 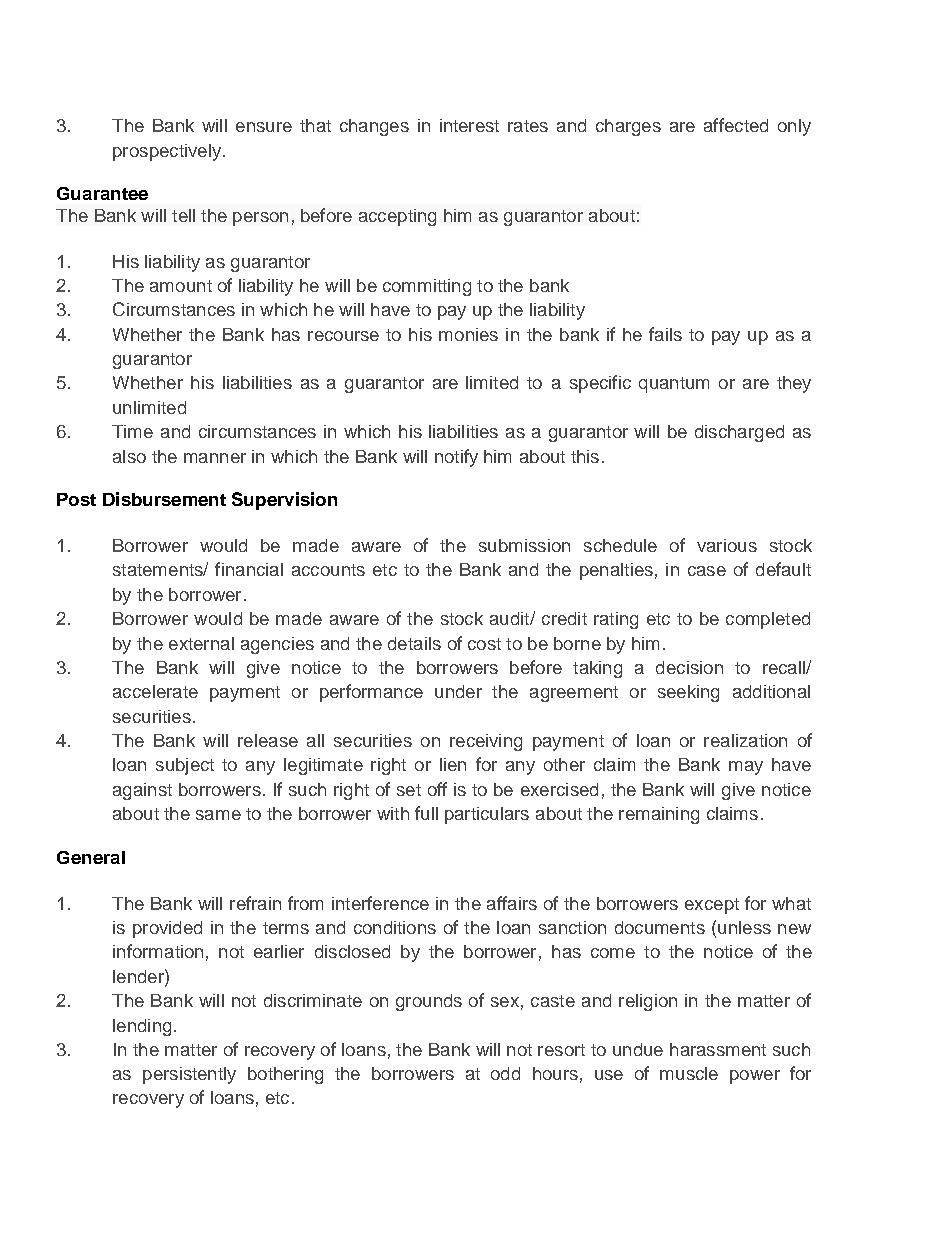 I want to click on details, so click(x=414, y=643).
